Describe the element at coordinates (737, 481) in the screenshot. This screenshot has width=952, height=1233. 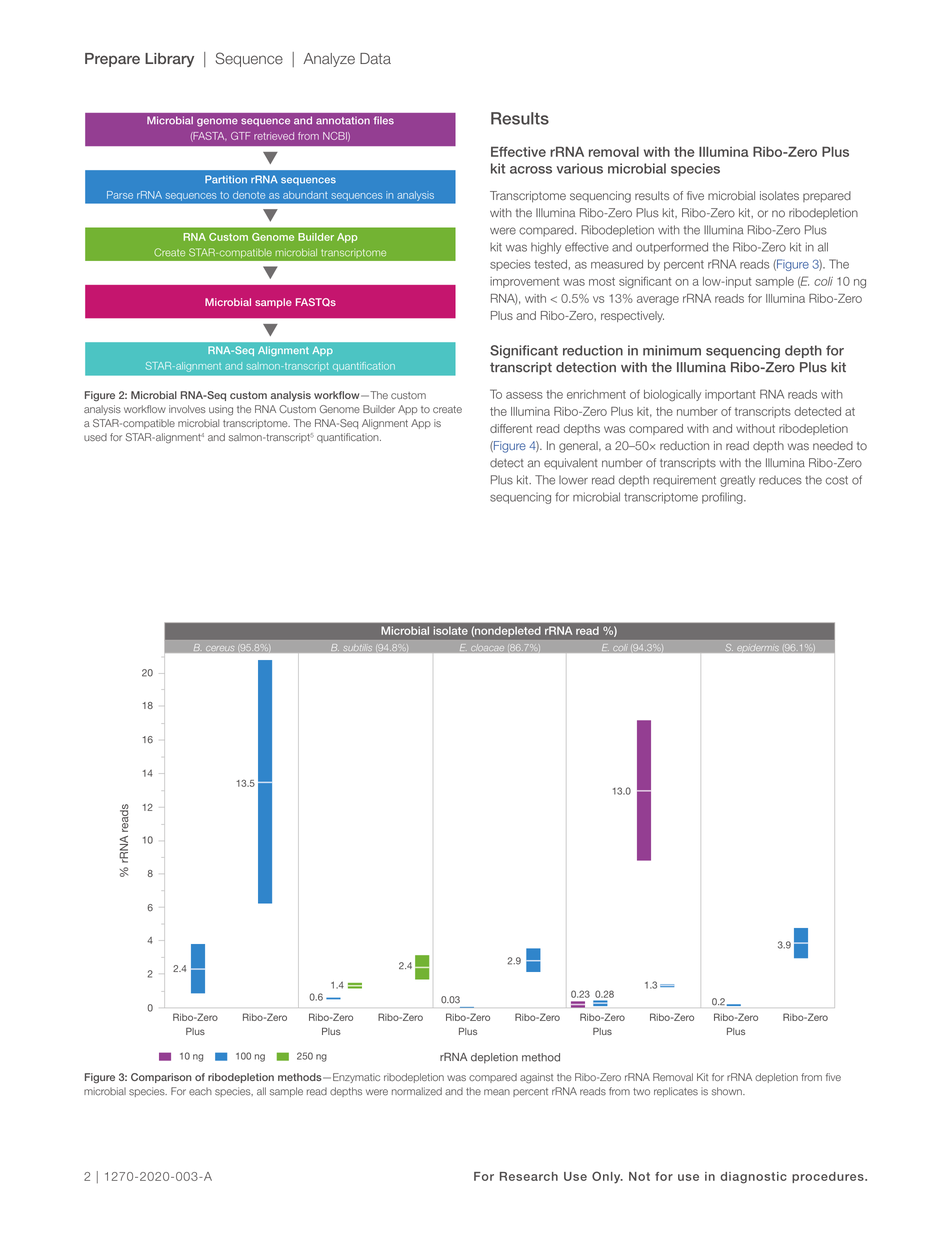
I see `greatly` at that location.
